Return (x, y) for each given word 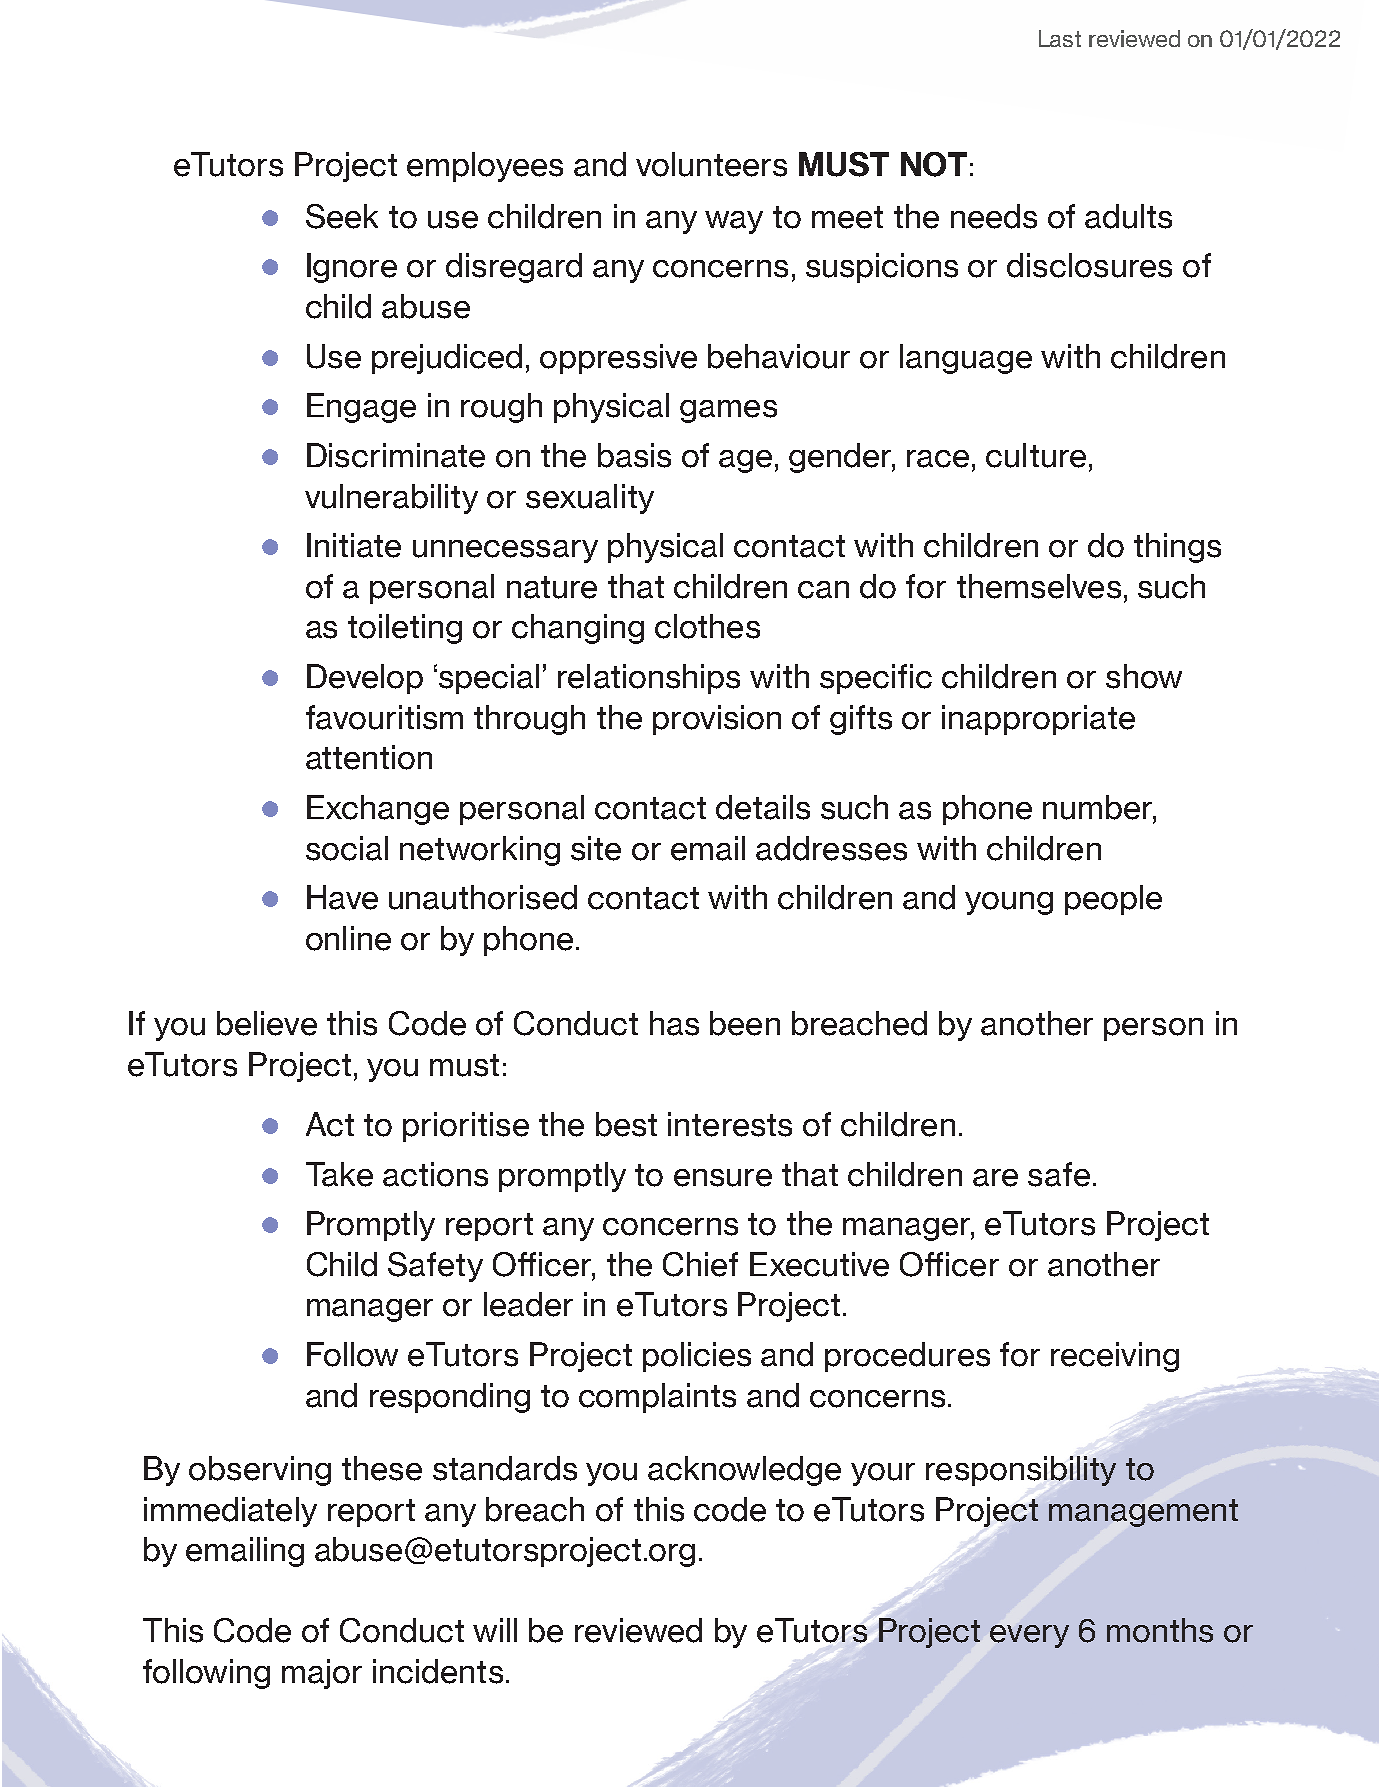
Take (339, 1174)
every (1029, 1636)
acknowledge (744, 1471)
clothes (707, 626)
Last (1060, 38)
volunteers (711, 164)
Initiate (354, 545)
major (322, 1674)
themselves (1039, 586)
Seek (342, 216)
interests (730, 1124)
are (995, 1178)
